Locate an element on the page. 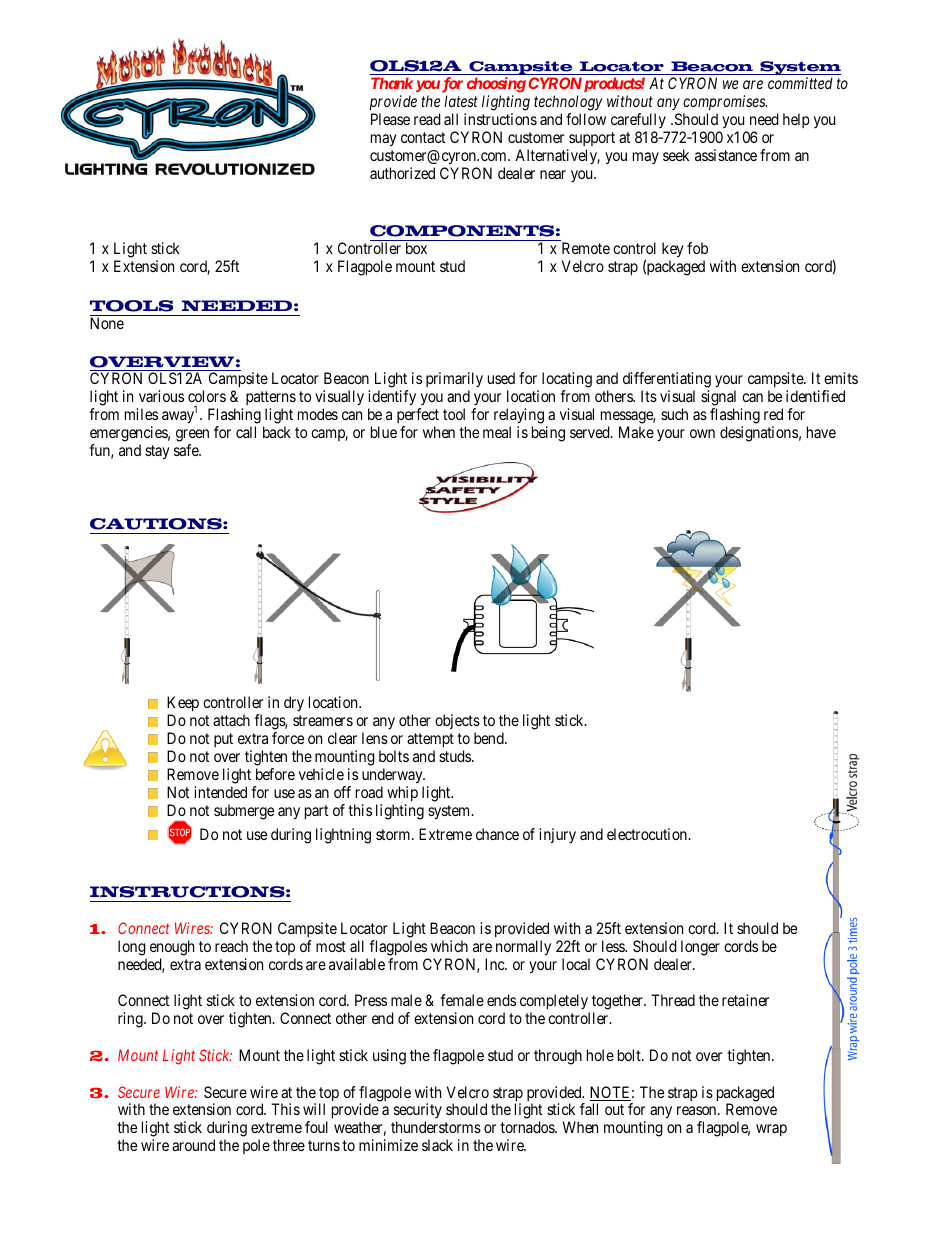  Please is located at coordinates (390, 119).
